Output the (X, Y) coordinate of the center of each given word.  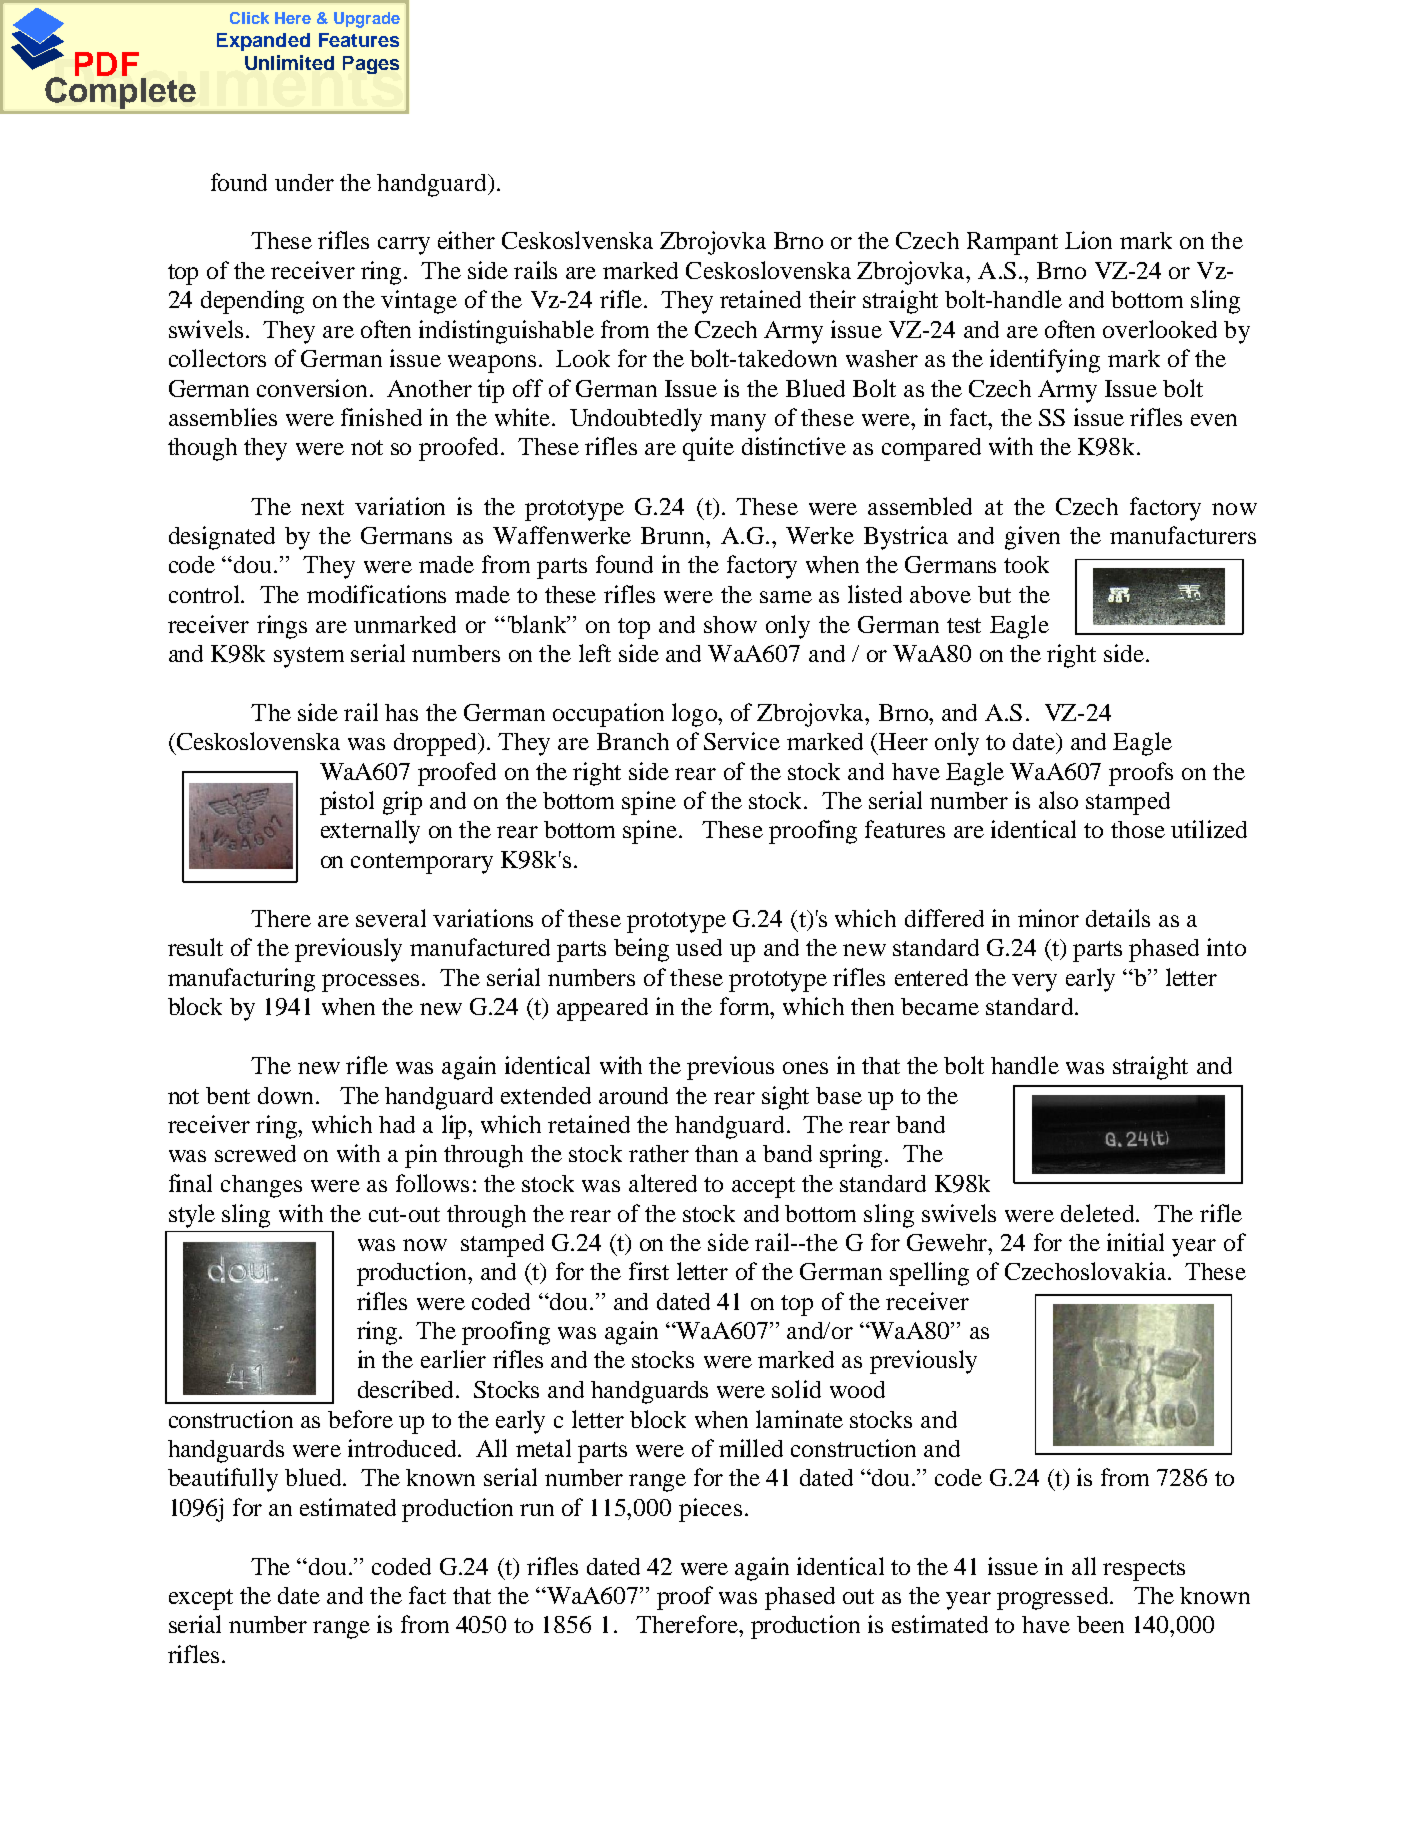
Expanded (263, 42)
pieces (710, 1510)
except (201, 1599)
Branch (633, 741)
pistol (347, 803)
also (1058, 800)
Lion (1088, 240)
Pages (371, 65)
